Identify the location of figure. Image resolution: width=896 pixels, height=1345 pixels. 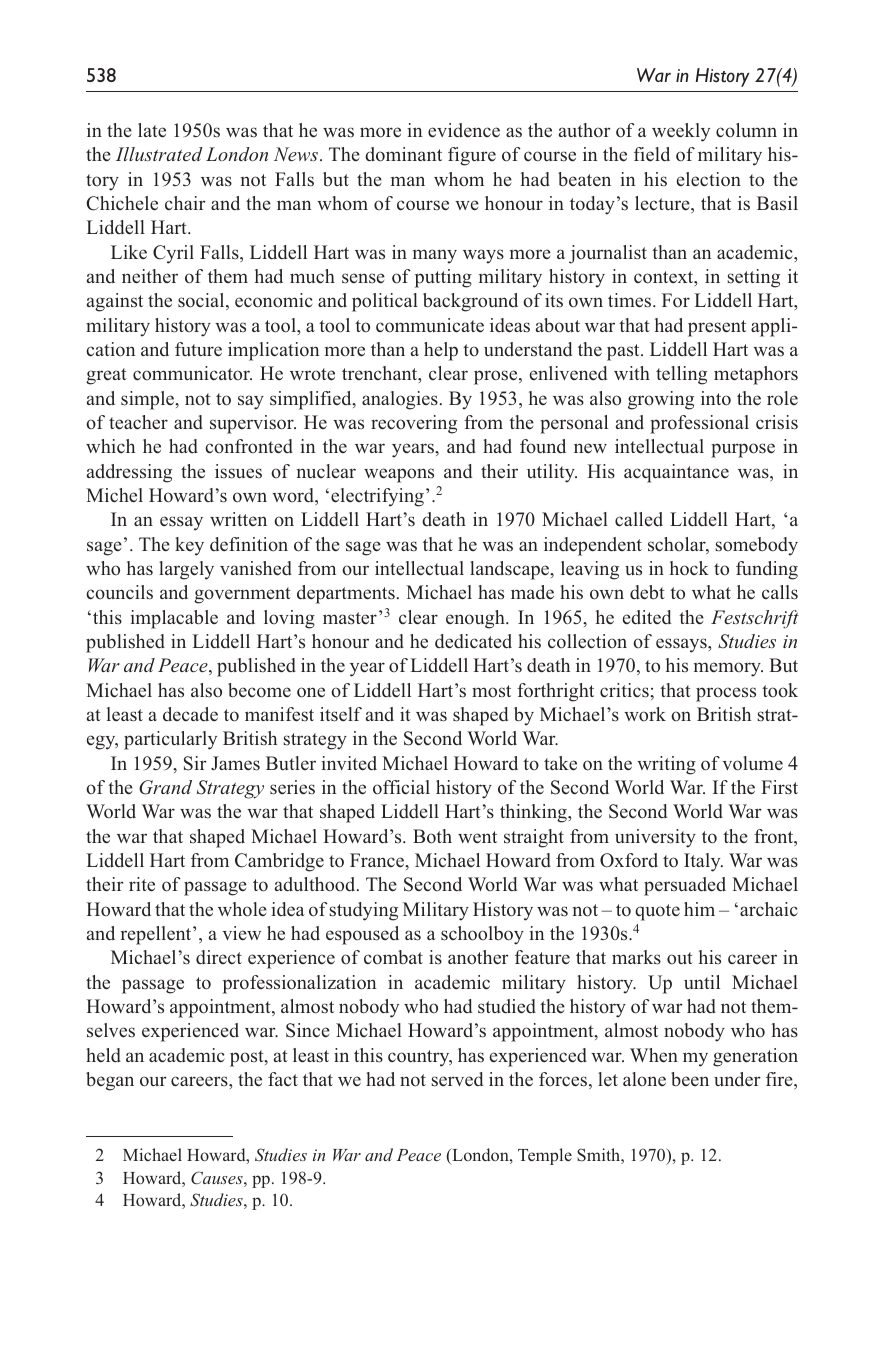
(472, 156).
